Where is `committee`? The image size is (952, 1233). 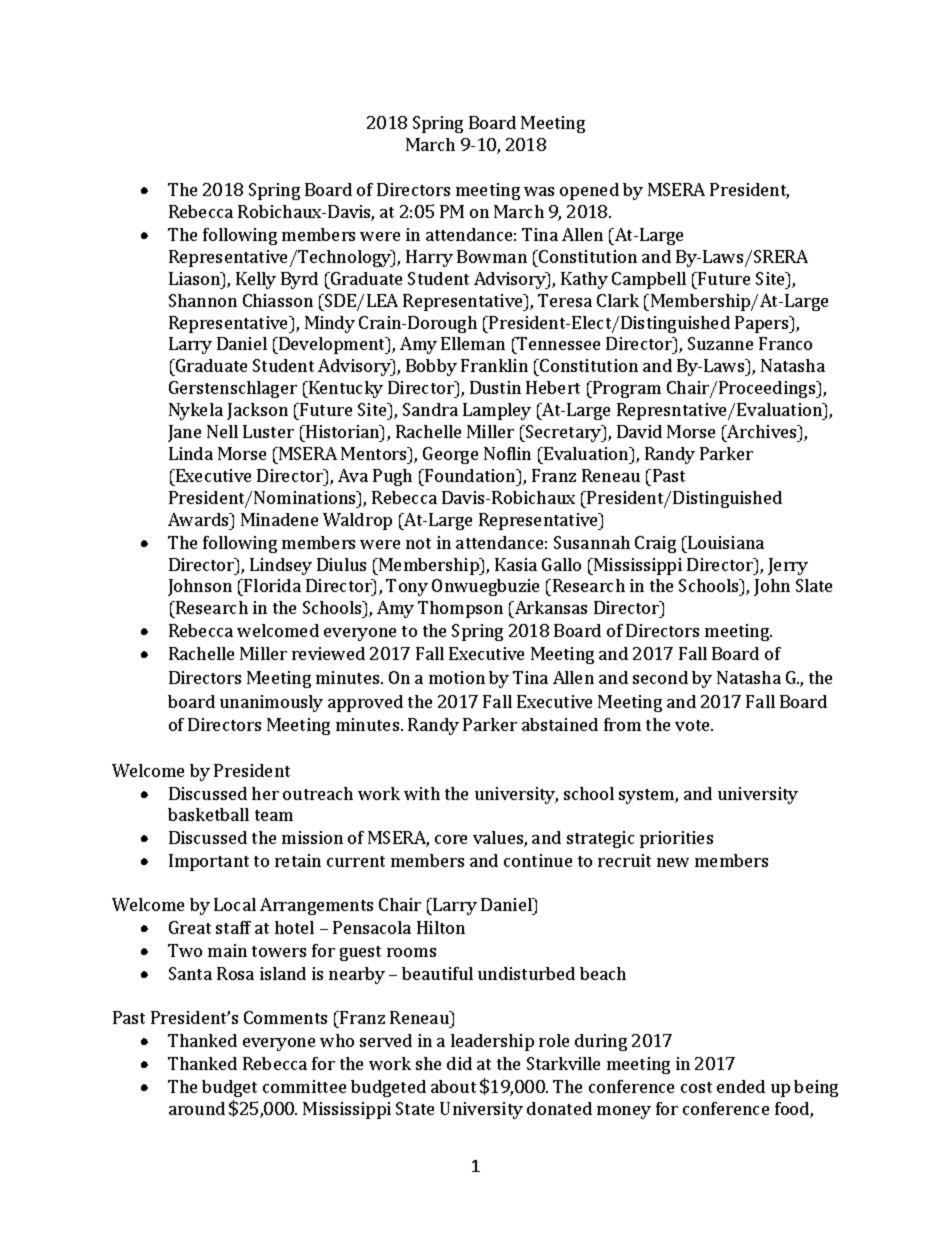
committee is located at coordinates (304, 1086).
